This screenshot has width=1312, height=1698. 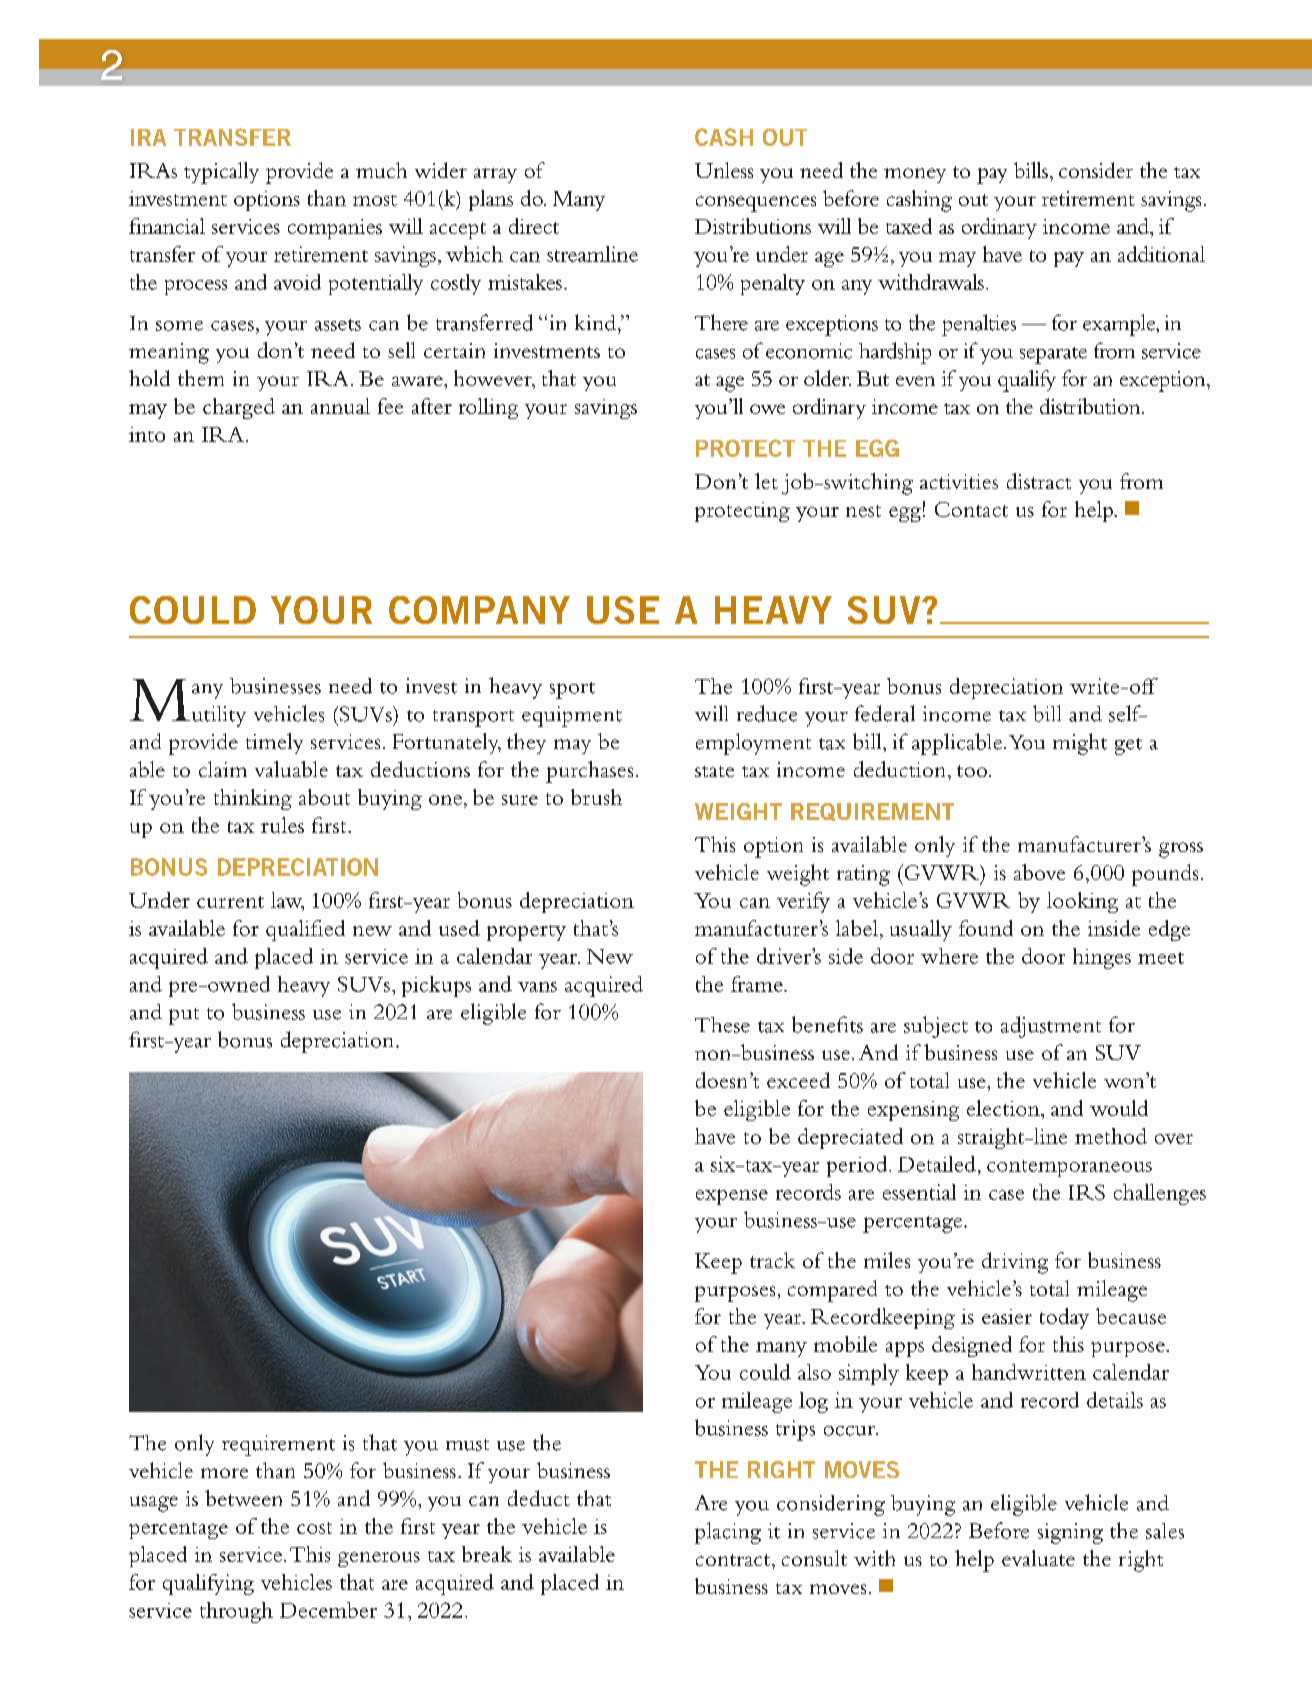 What do you see at coordinates (1082, 902) in the screenshot?
I see `looking` at bounding box center [1082, 902].
